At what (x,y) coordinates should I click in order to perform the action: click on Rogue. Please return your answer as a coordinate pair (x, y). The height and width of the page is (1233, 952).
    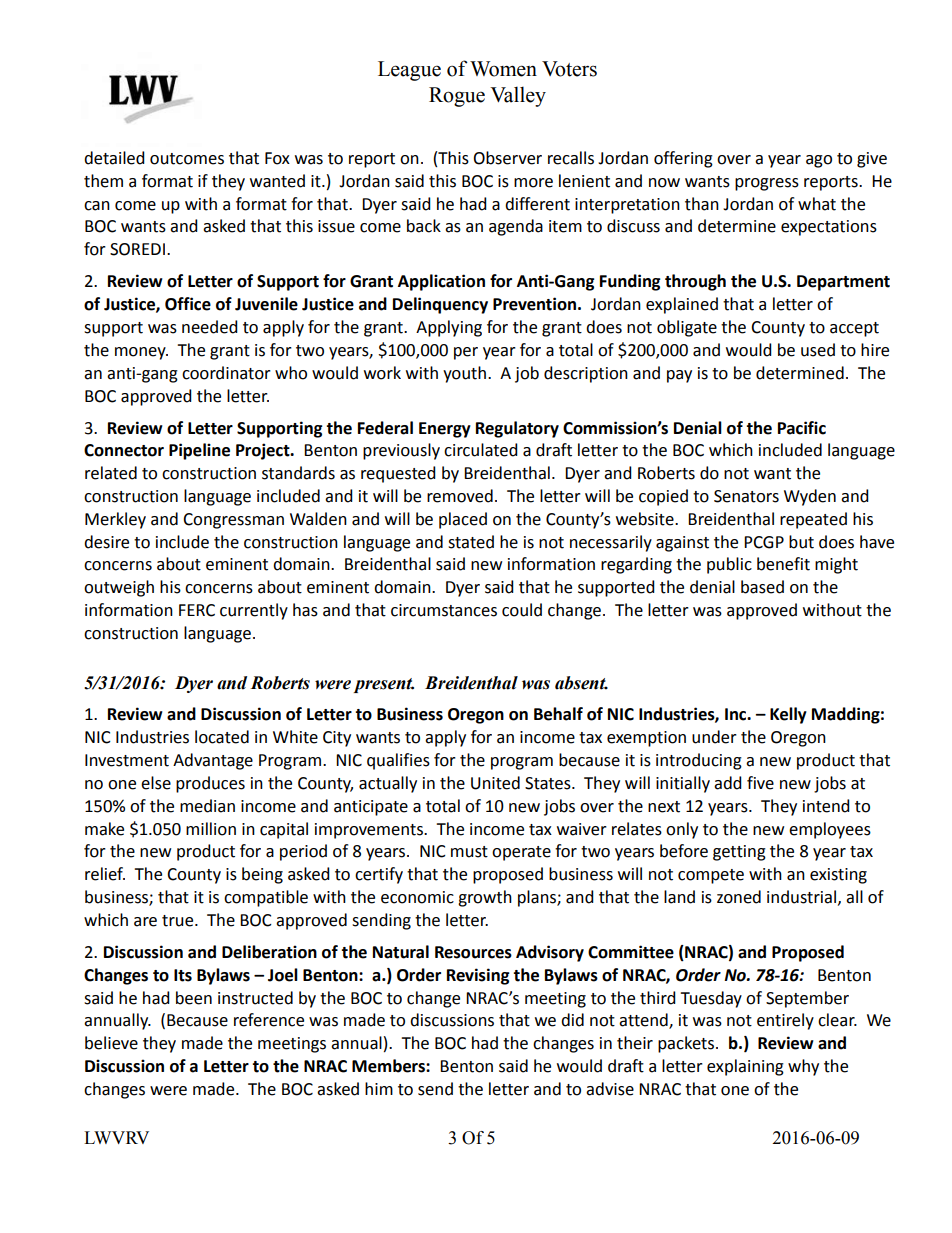
    Looking at the image, I should click on (457, 97).
